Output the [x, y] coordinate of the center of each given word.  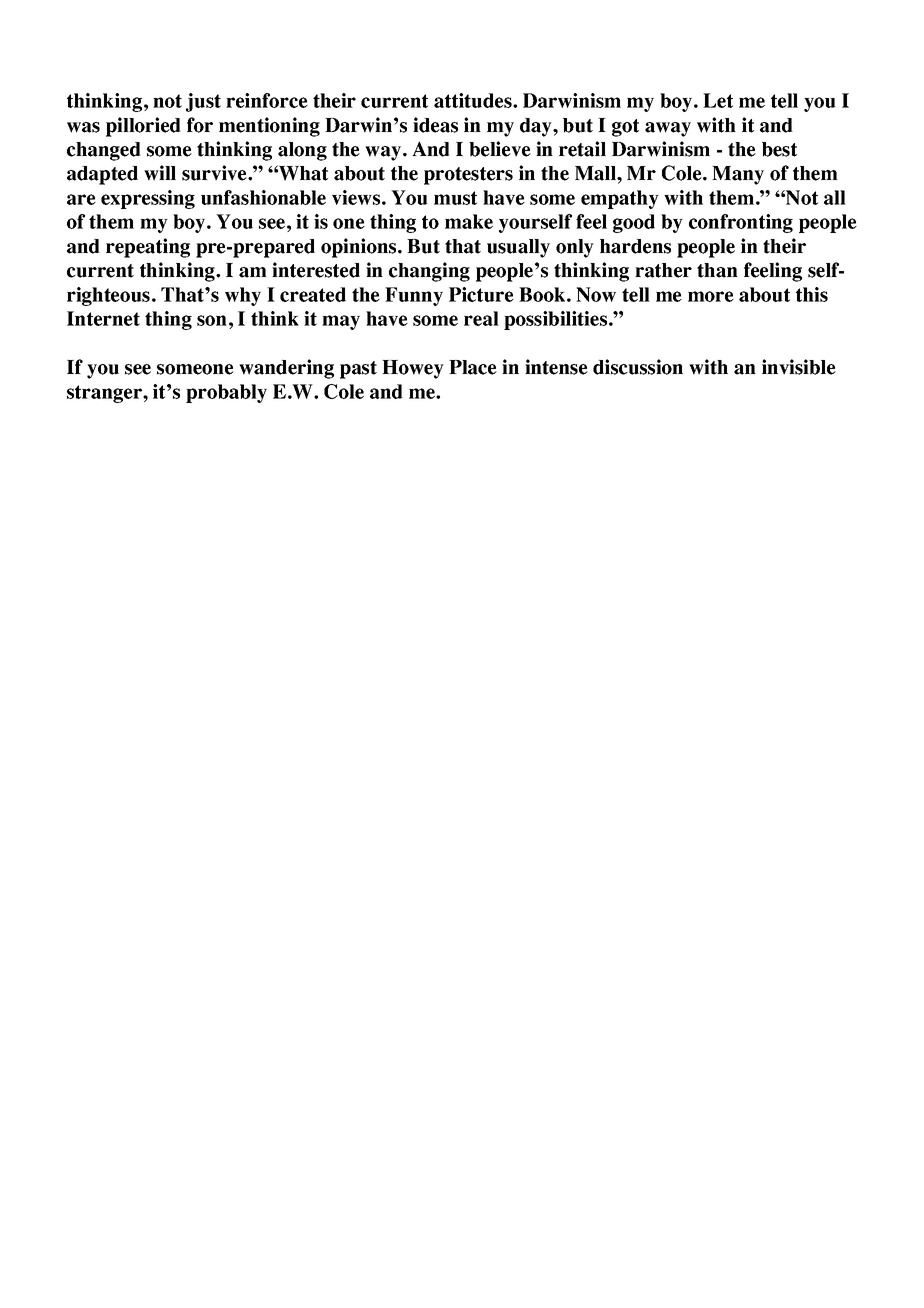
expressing [148, 199]
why [243, 296]
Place [473, 367]
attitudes [474, 100]
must [455, 198]
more [711, 296]
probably [226, 393]
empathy [620, 199]
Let [718, 100]
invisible [799, 367]
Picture [481, 294]
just [203, 102]
